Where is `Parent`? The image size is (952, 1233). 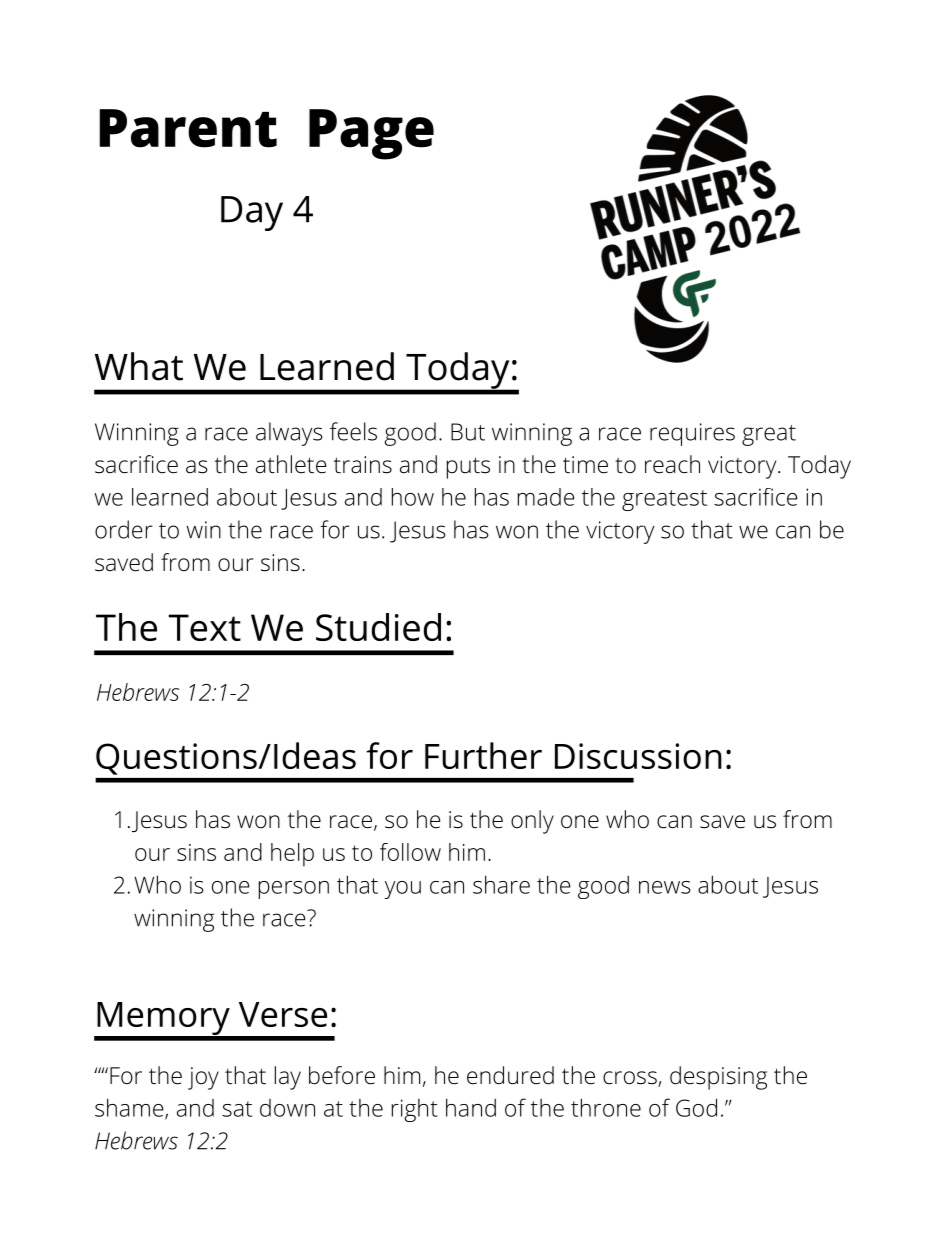
Parent is located at coordinates (188, 128).
